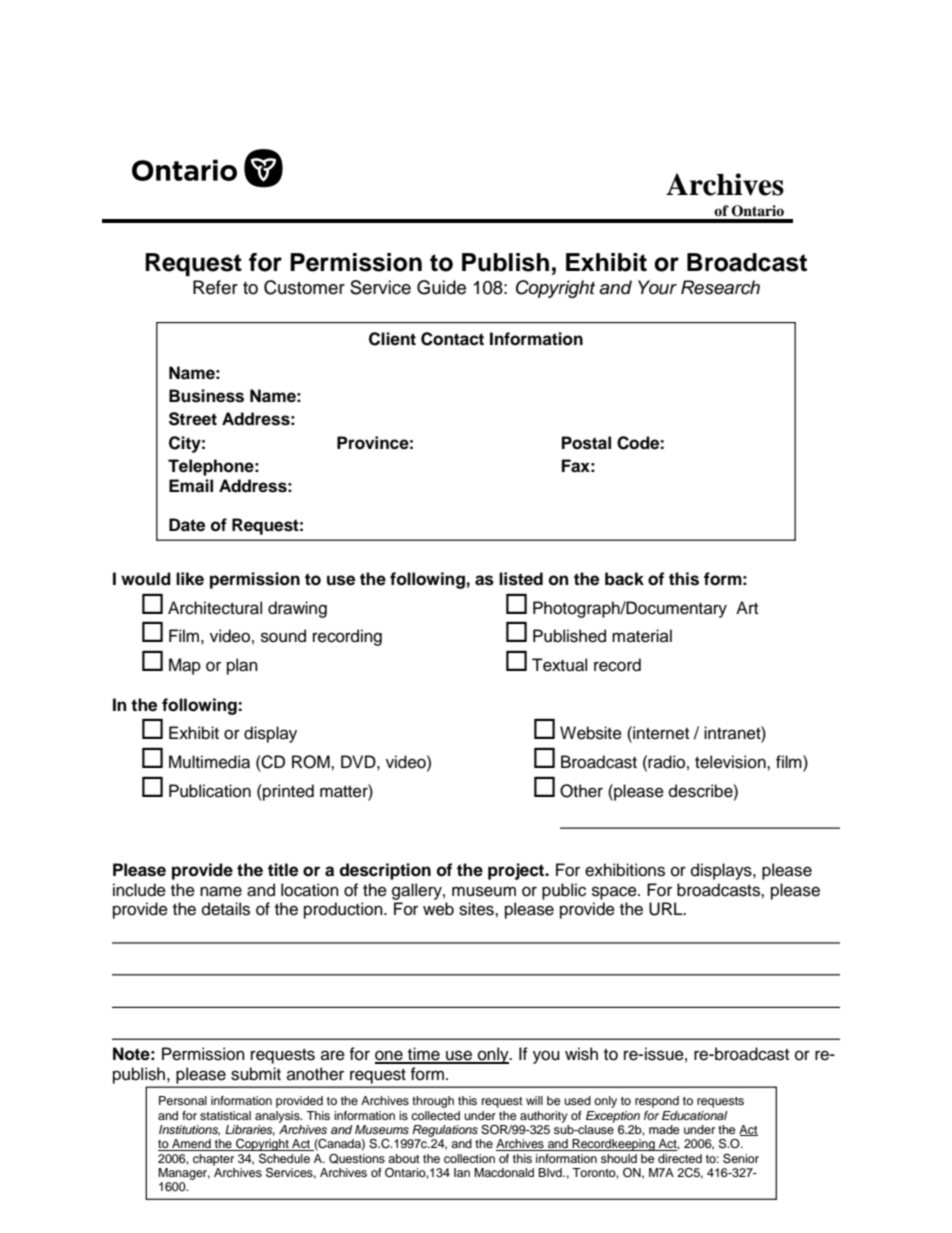 The height and width of the document is (1233, 952). I want to click on details, so click(226, 909).
